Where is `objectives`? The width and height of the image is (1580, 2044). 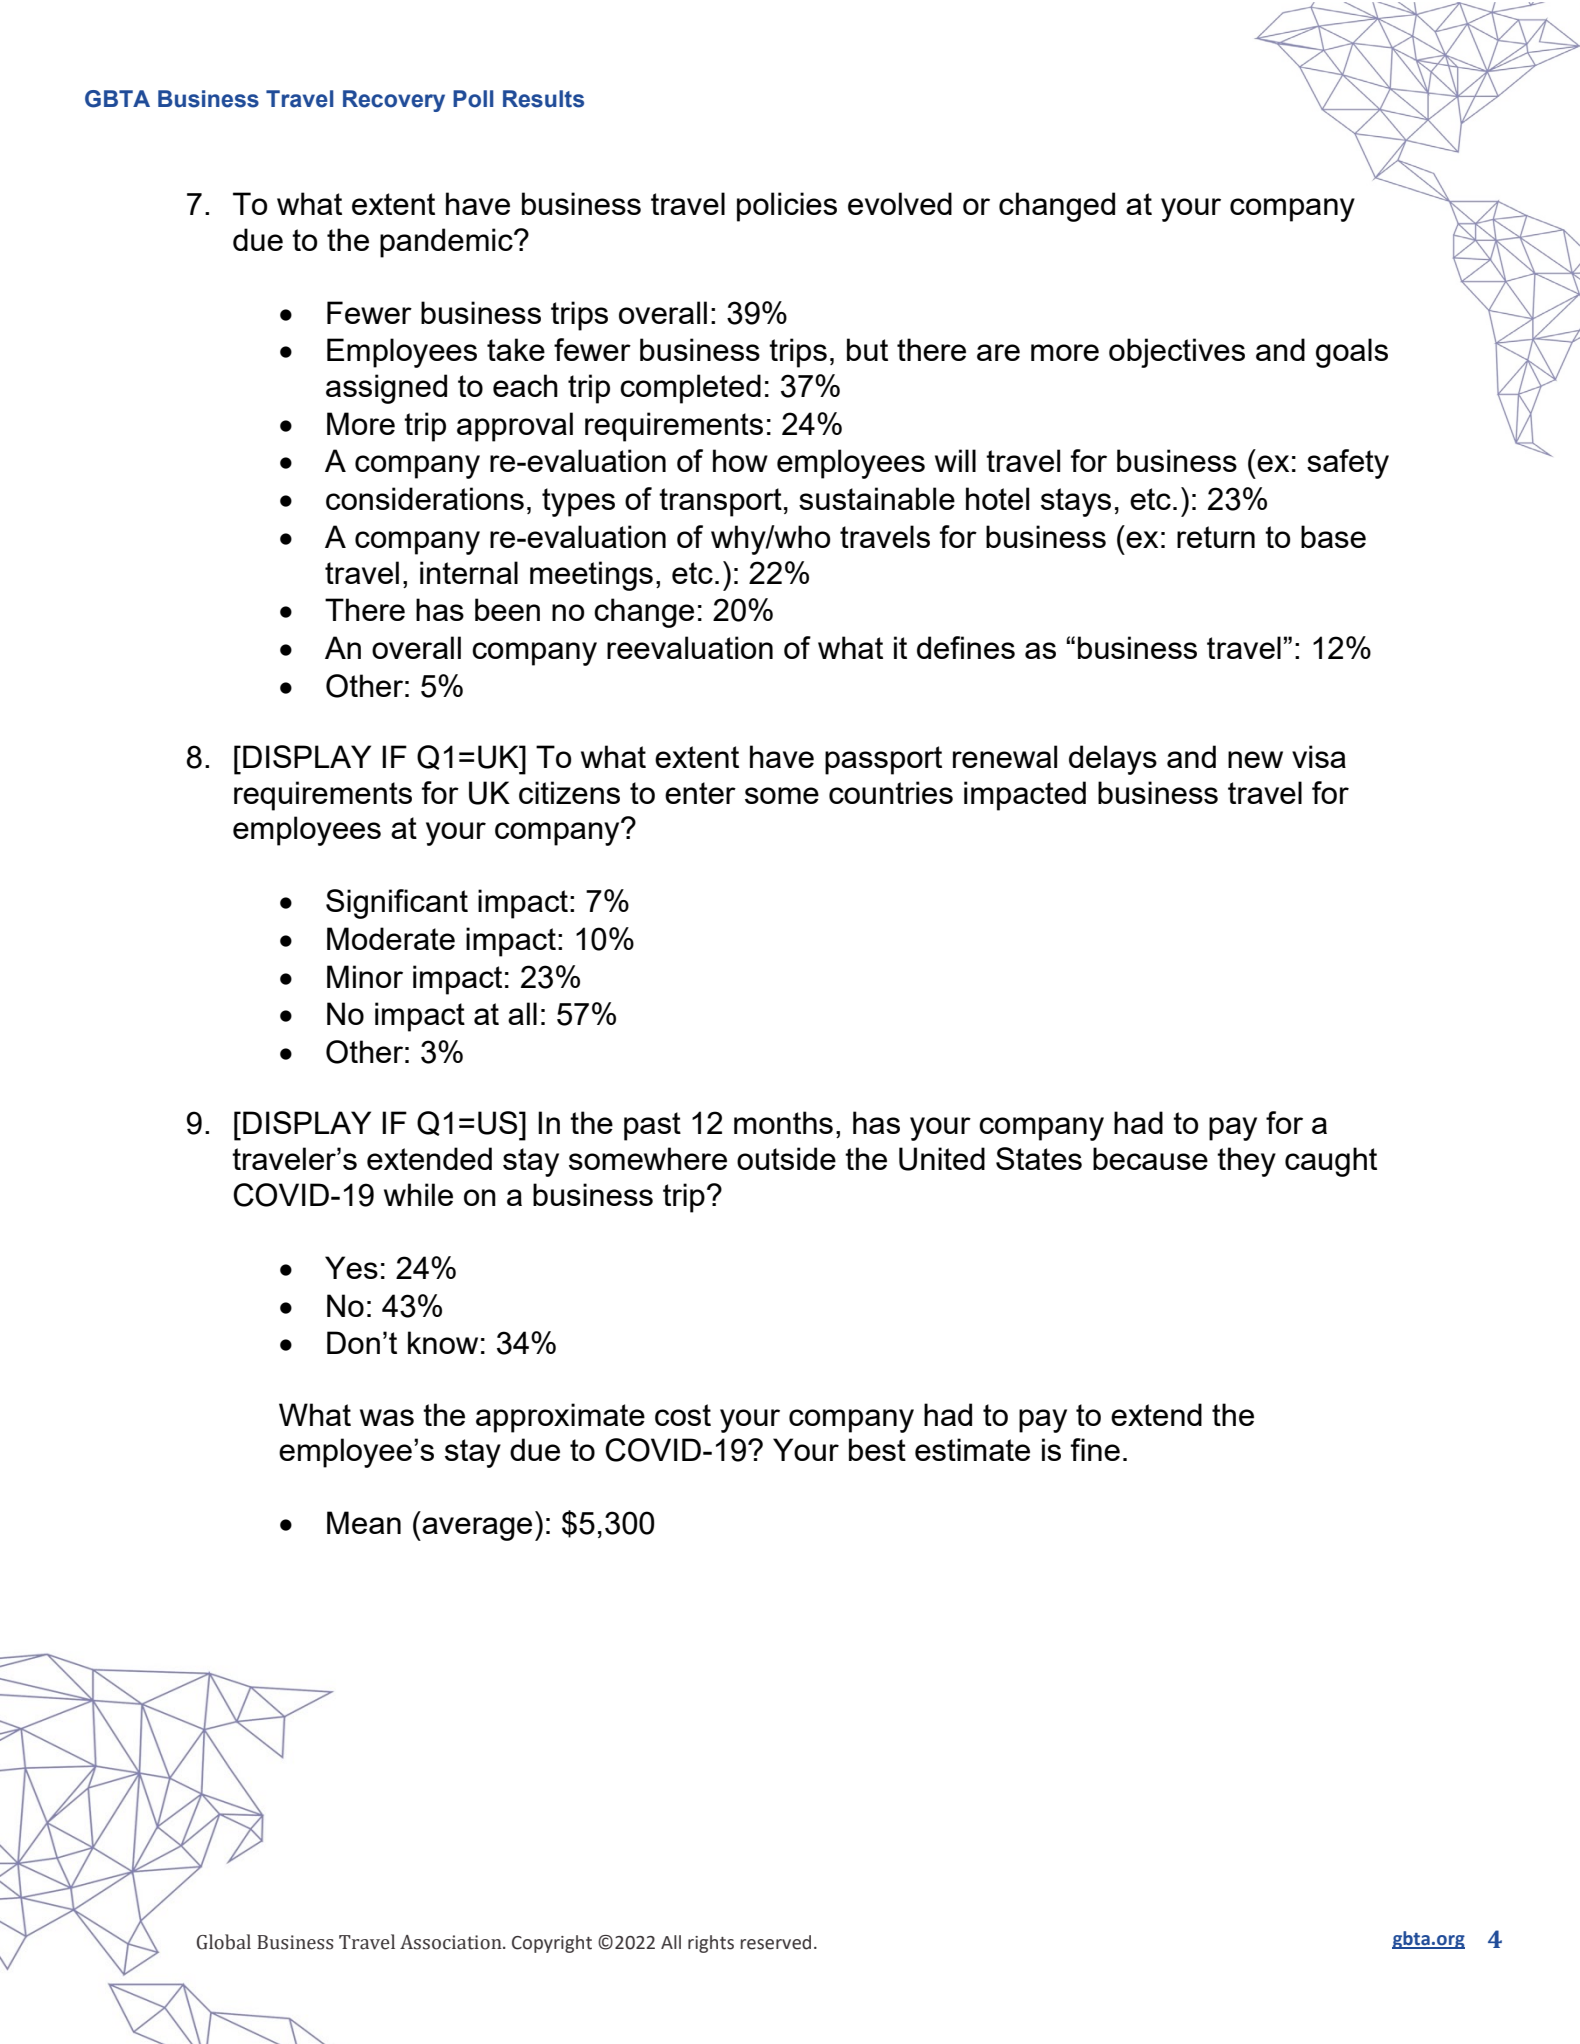 objectives is located at coordinates (1177, 353).
